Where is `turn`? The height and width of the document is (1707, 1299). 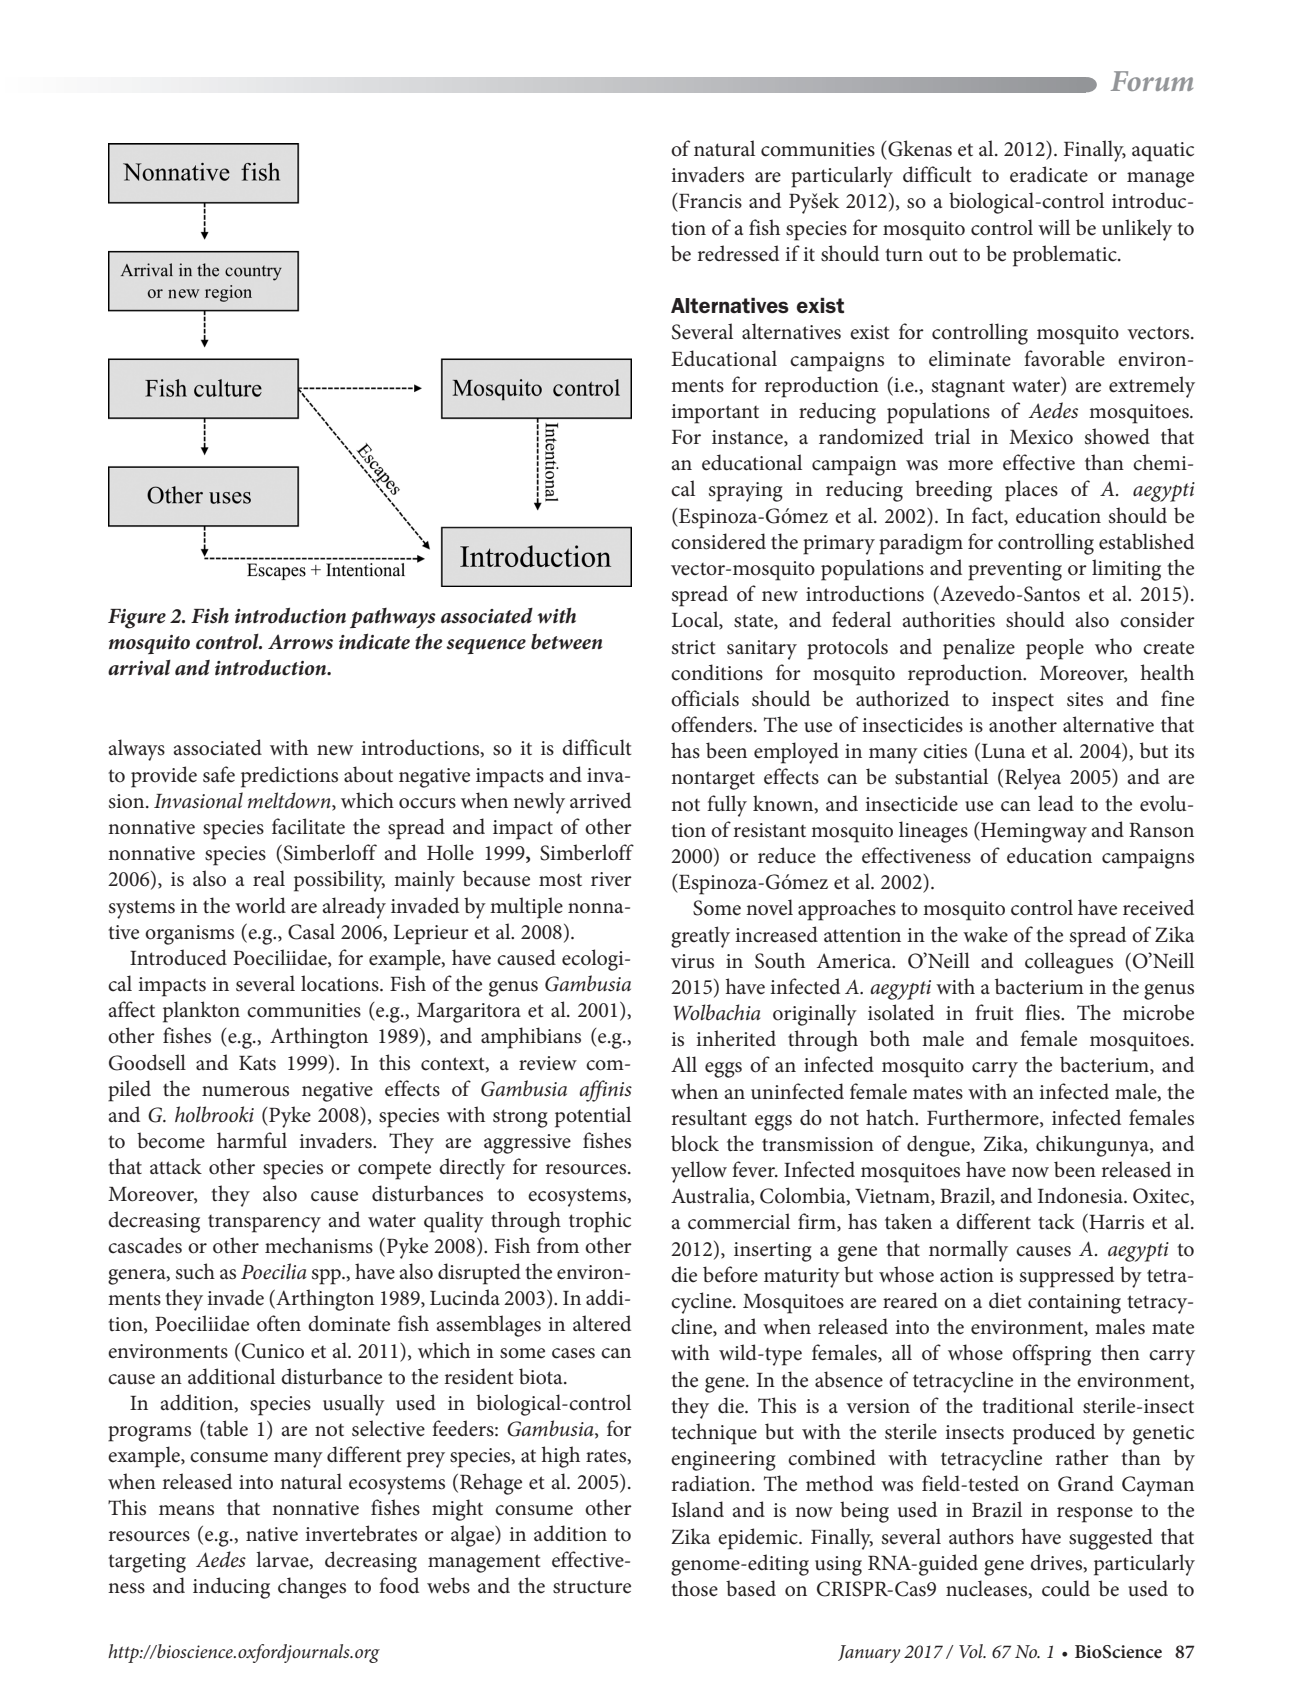 turn is located at coordinates (904, 255).
